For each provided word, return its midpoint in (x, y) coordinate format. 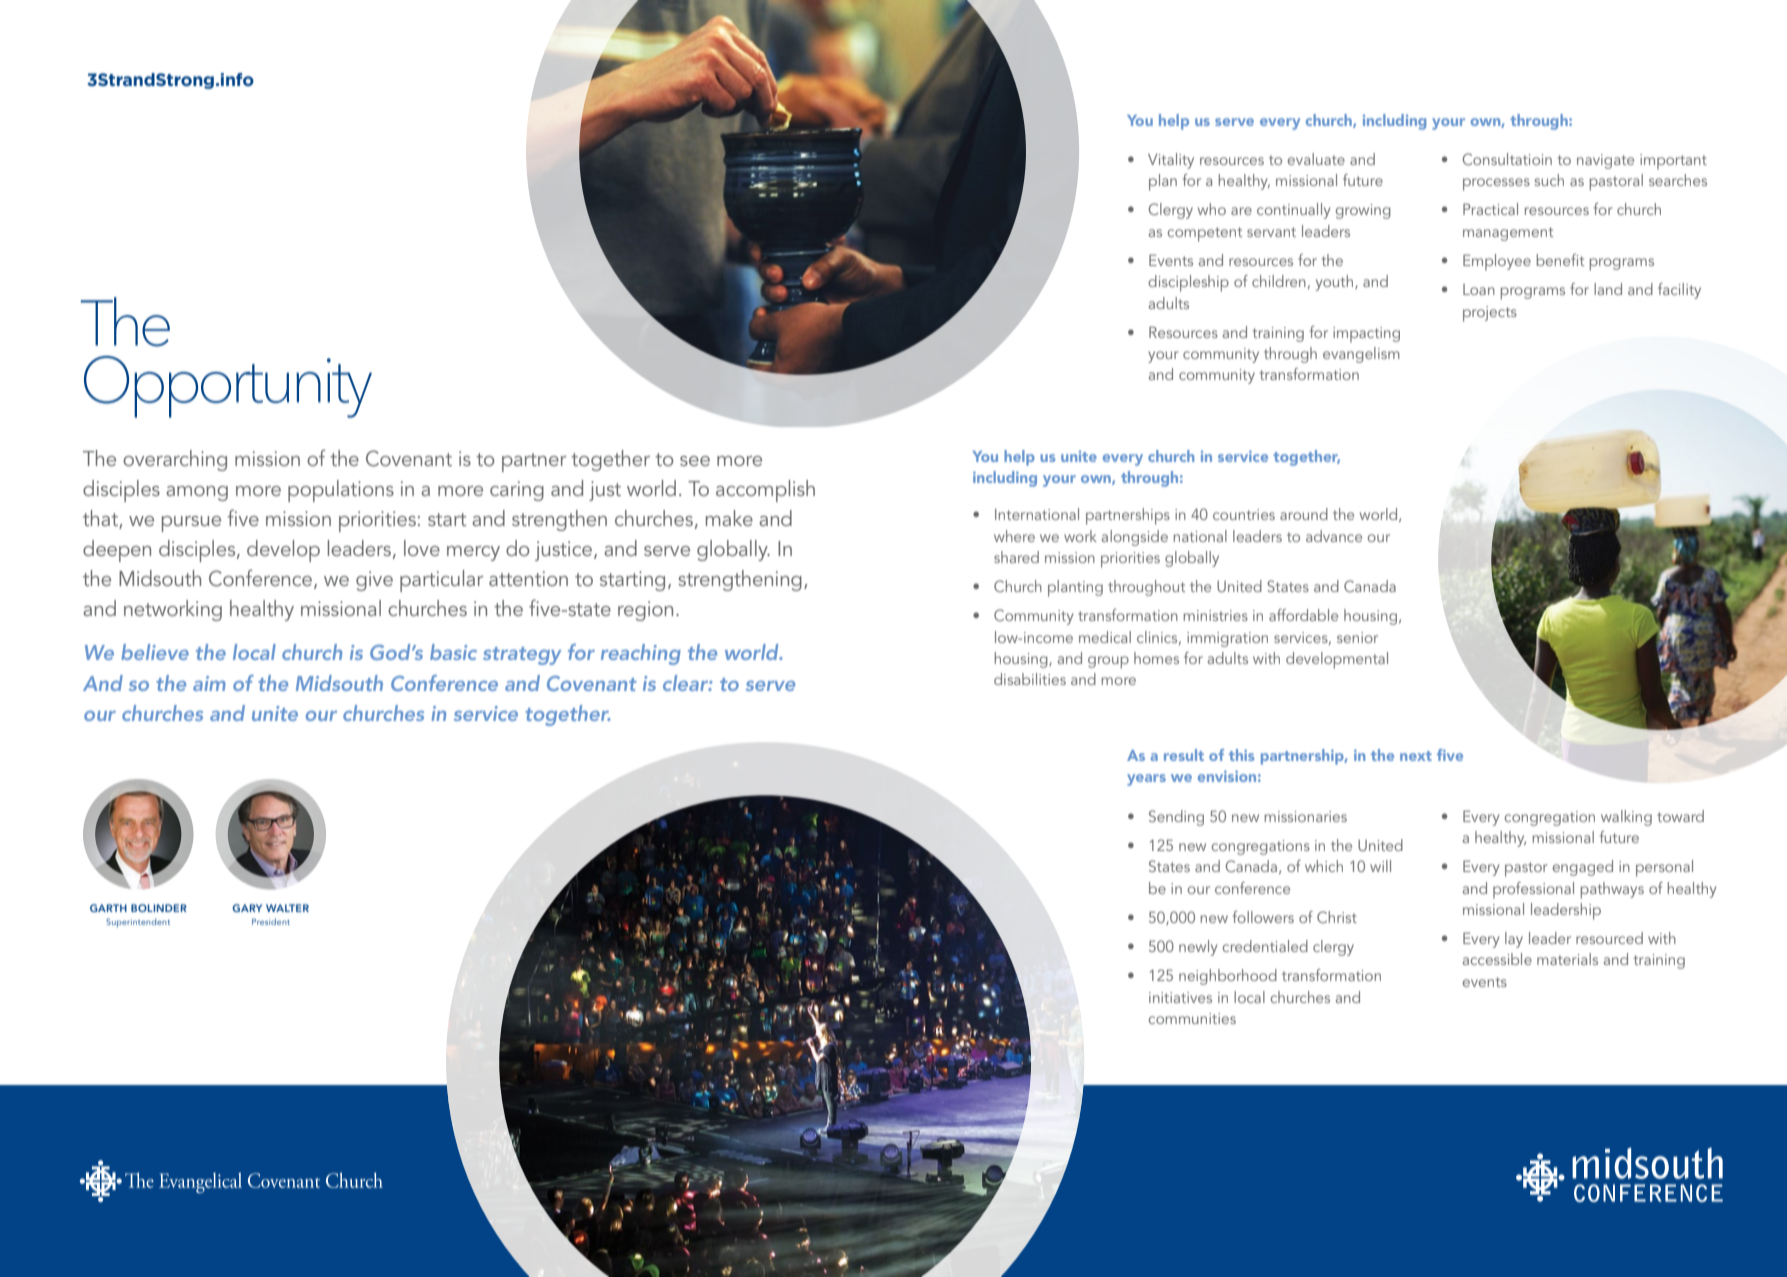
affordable (1303, 615)
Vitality (1171, 161)
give (374, 581)
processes (1496, 184)
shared (1016, 557)
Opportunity (228, 387)
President (271, 921)
